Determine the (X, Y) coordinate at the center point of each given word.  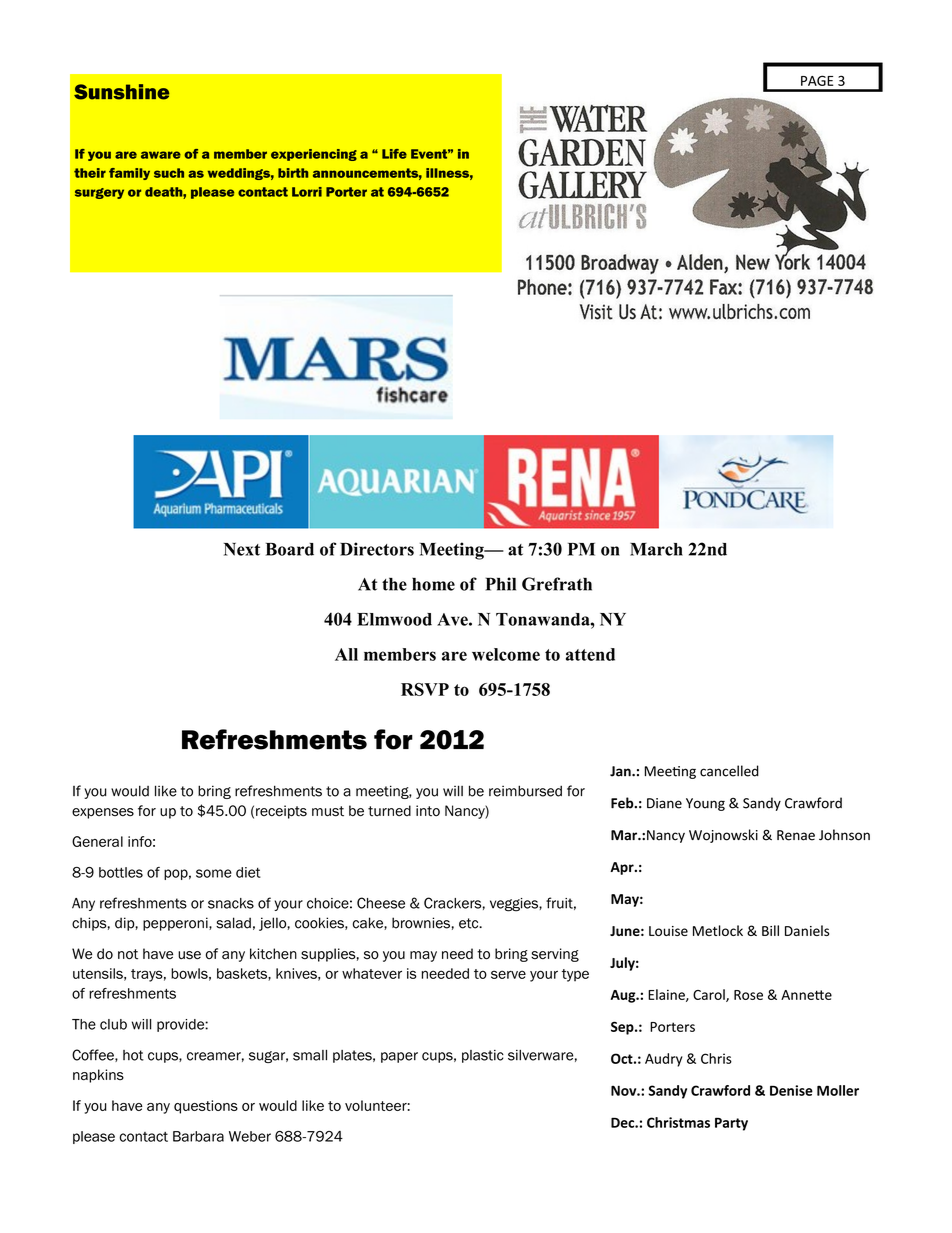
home (433, 584)
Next (242, 549)
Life (394, 154)
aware (161, 155)
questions (206, 1107)
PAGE (817, 80)
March (656, 549)
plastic (483, 1056)
